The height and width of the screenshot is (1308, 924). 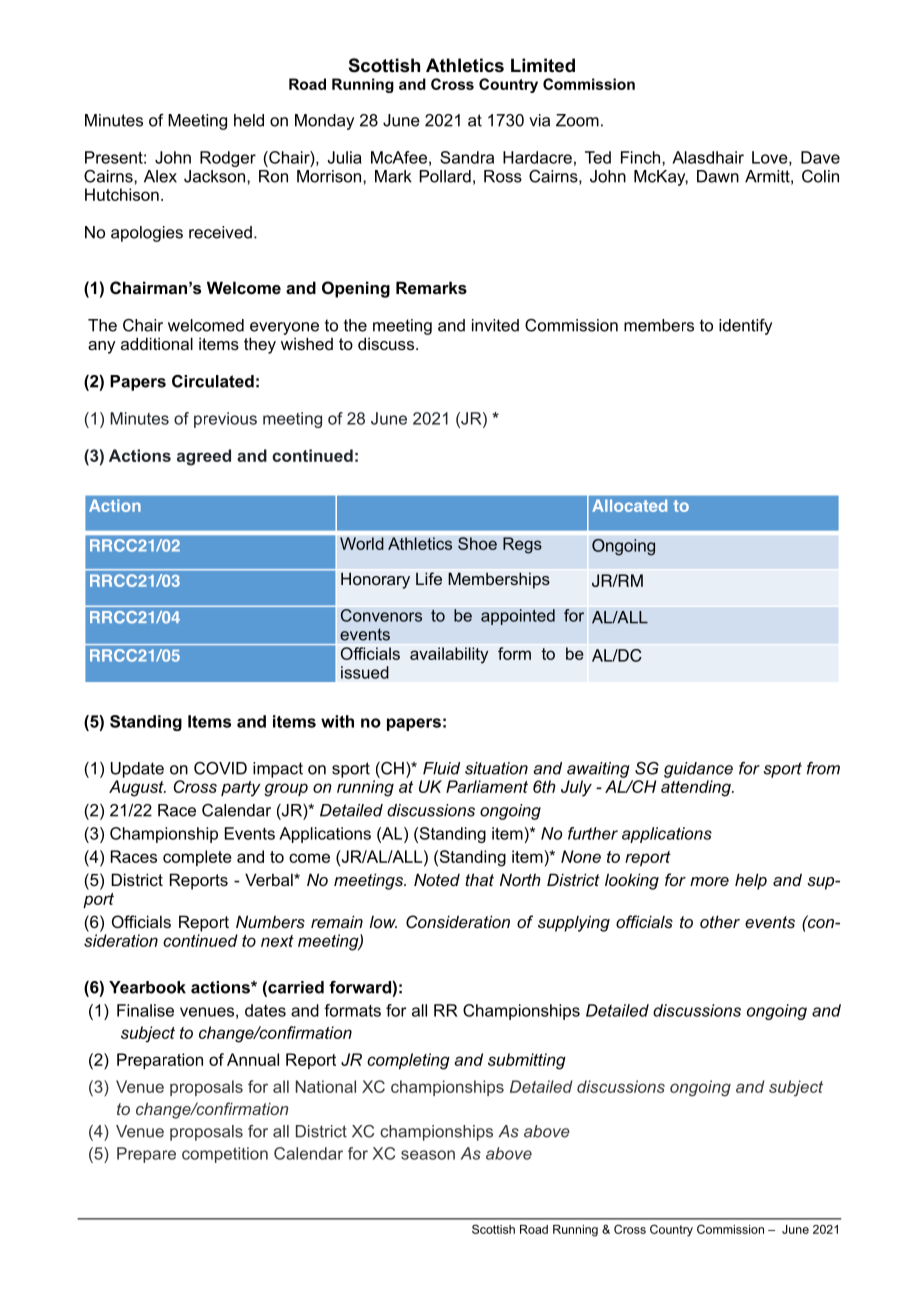 I want to click on submitting, so click(x=527, y=1061).
